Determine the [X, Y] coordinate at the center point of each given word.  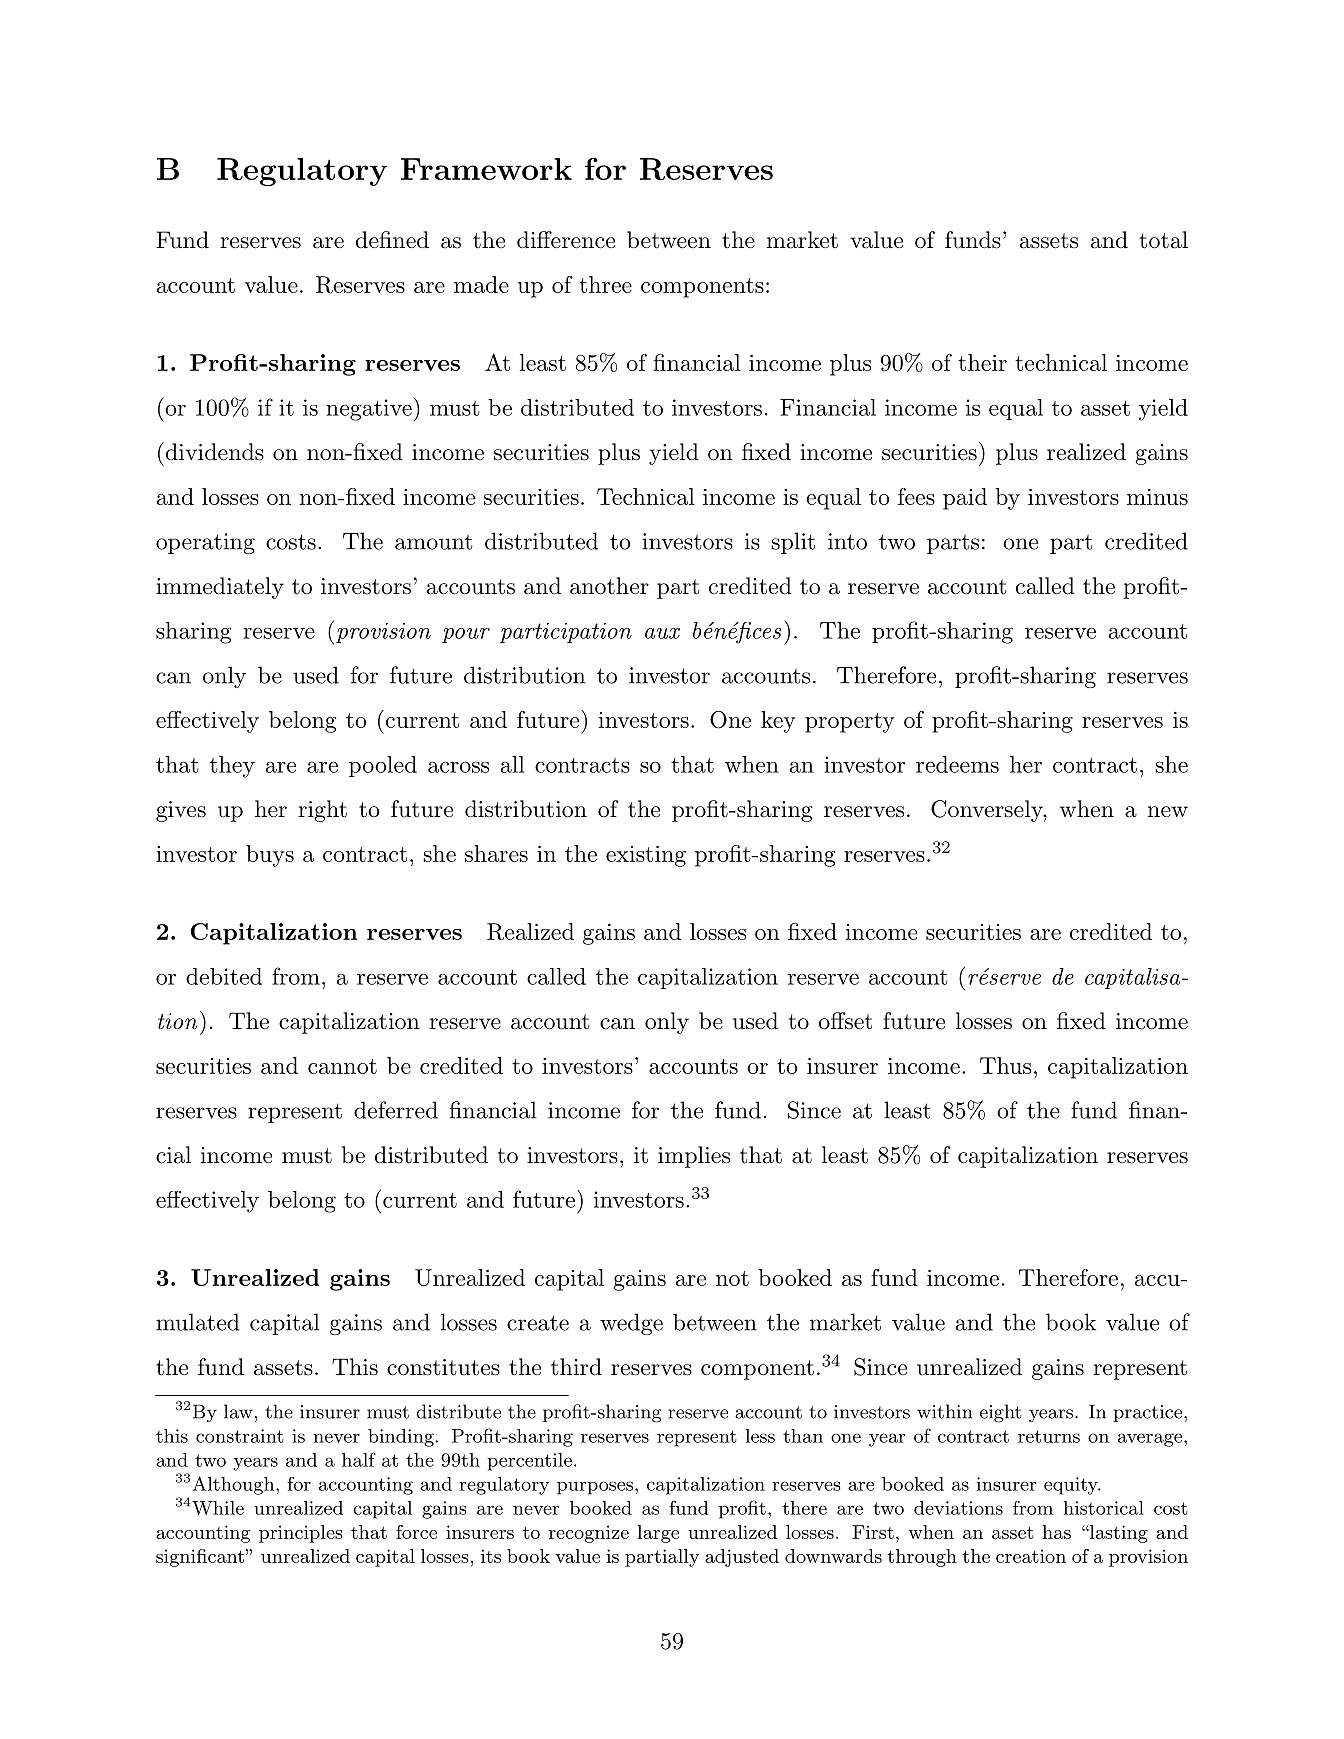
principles [301, 1534]
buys [270, 856]
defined [392, 240]
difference [566, 240]
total [1163, 240]
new [1168, 812]
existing [646, 856]
